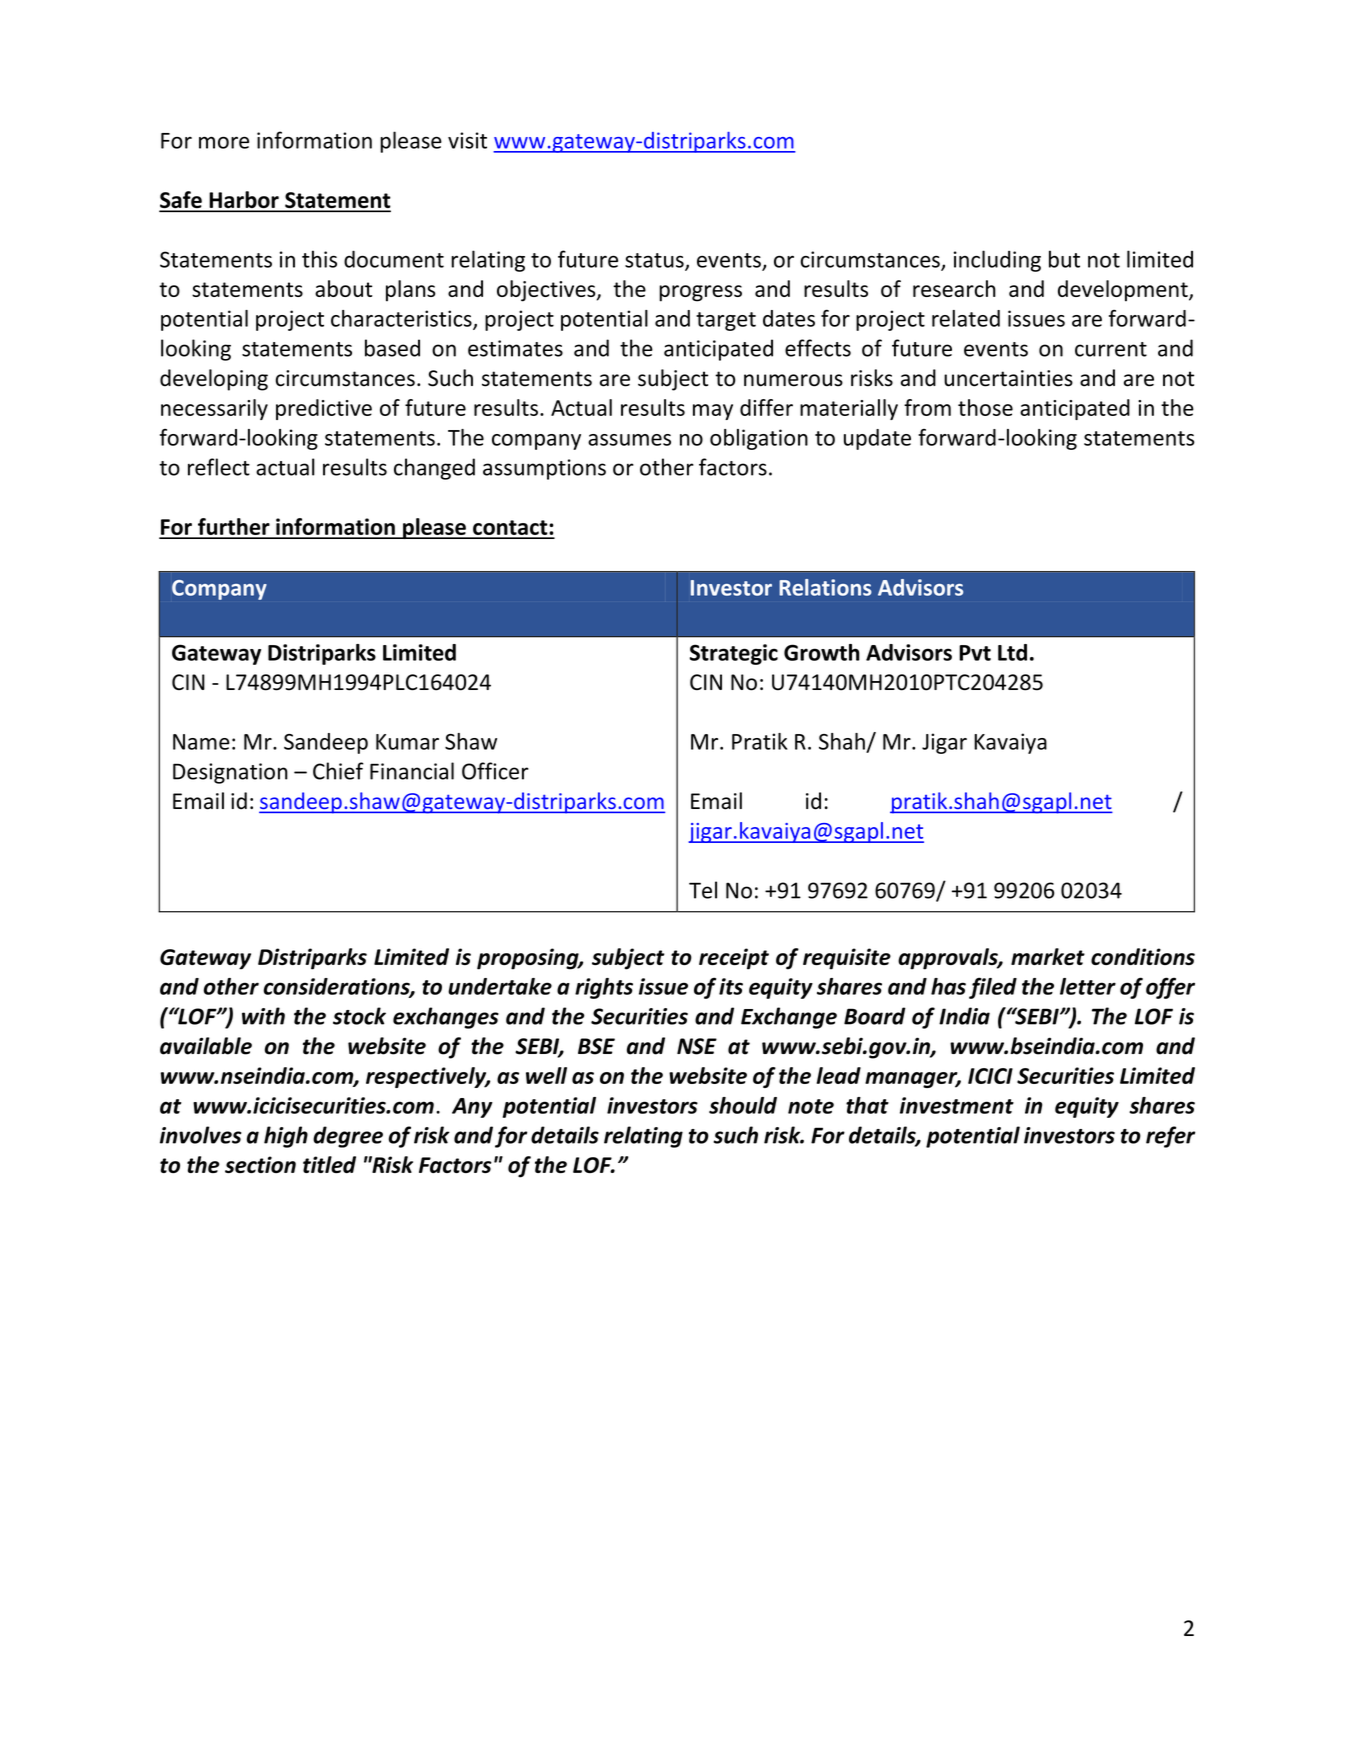 The height and width of the image is (1752, 1354). Describe the element at coordinates (201, 742) in the image. I see `Name` at that location.
